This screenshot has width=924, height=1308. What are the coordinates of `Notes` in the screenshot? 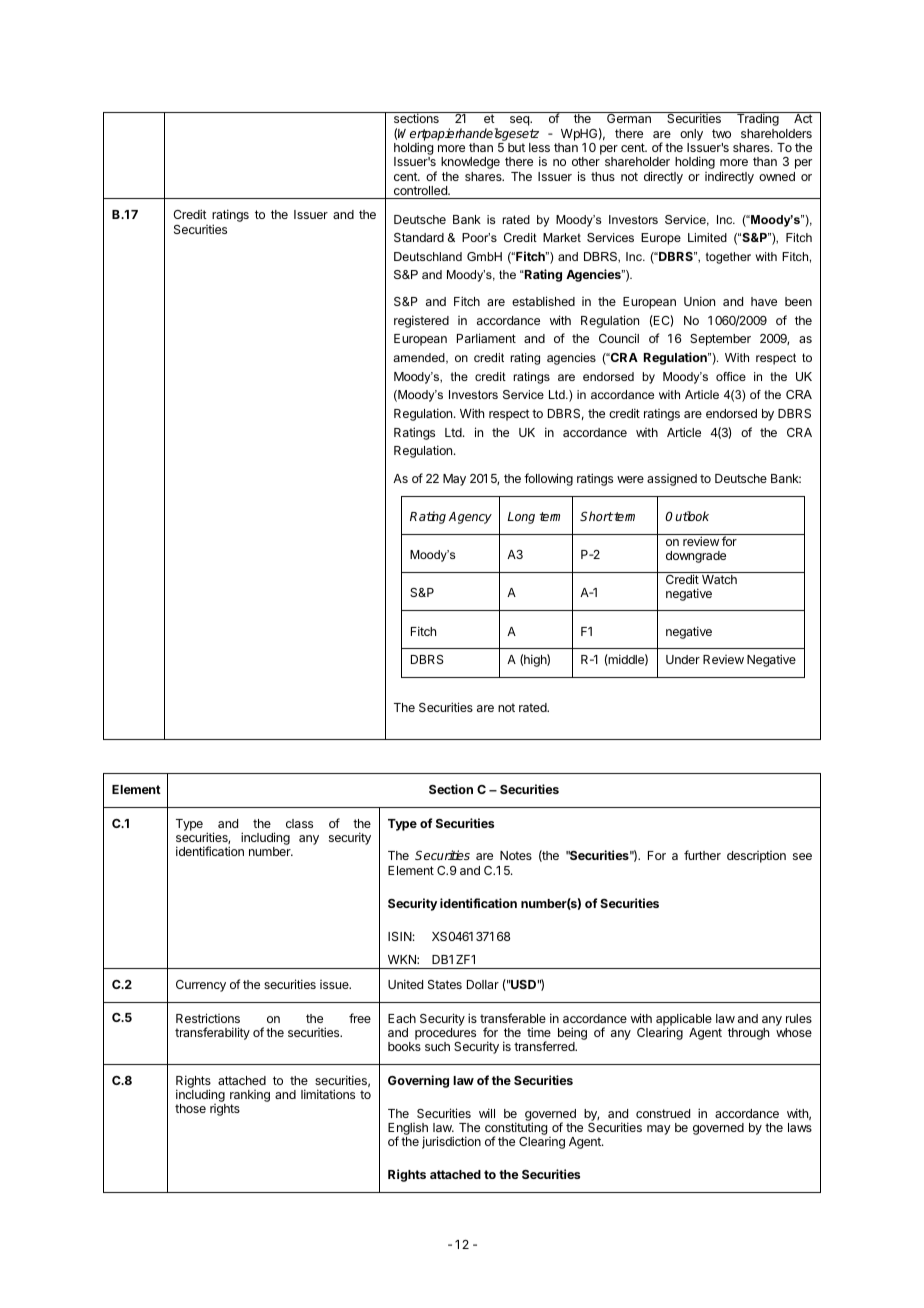 It's located at (516, 855).
